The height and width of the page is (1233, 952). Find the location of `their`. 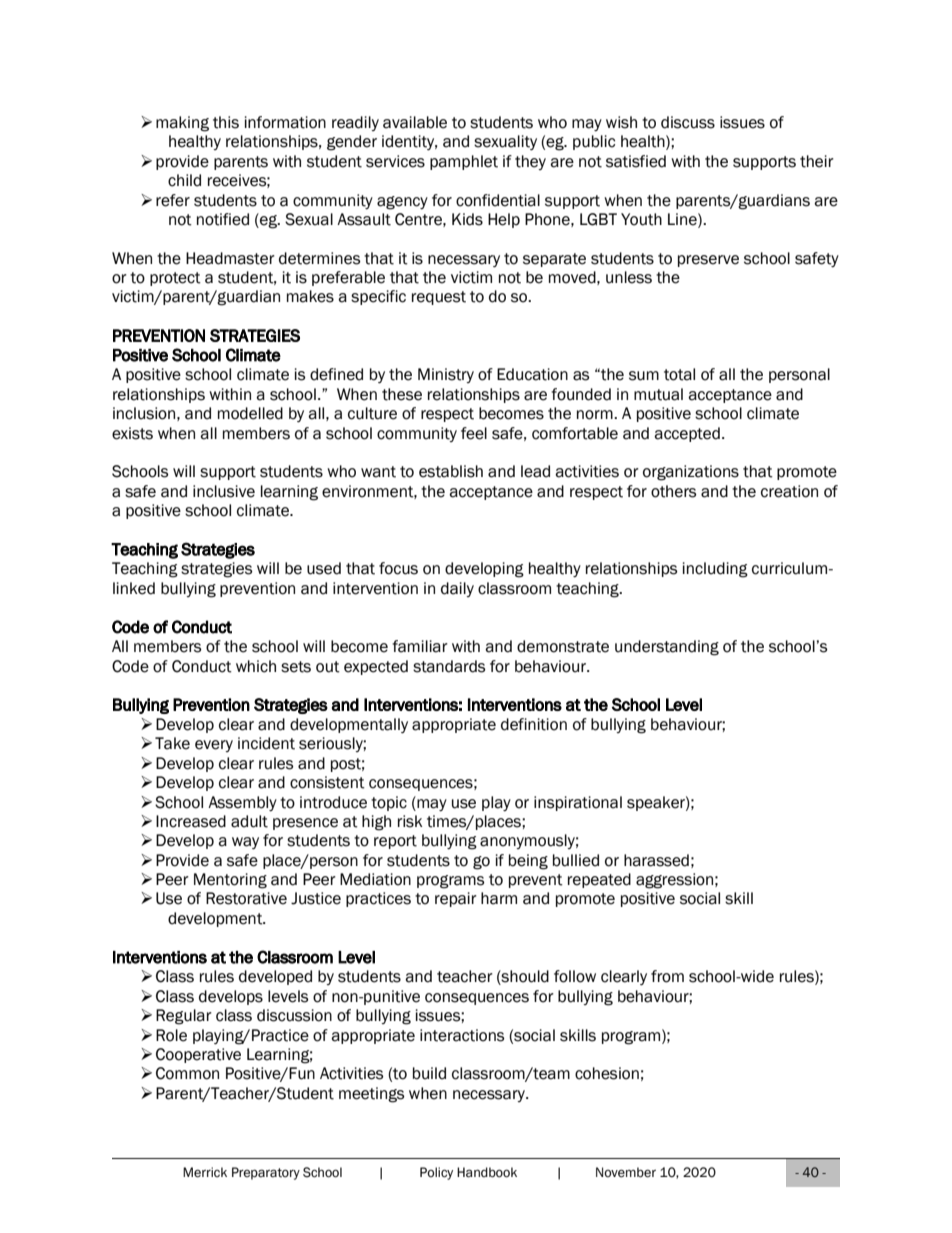

their is located at coordinates (817, 161).
